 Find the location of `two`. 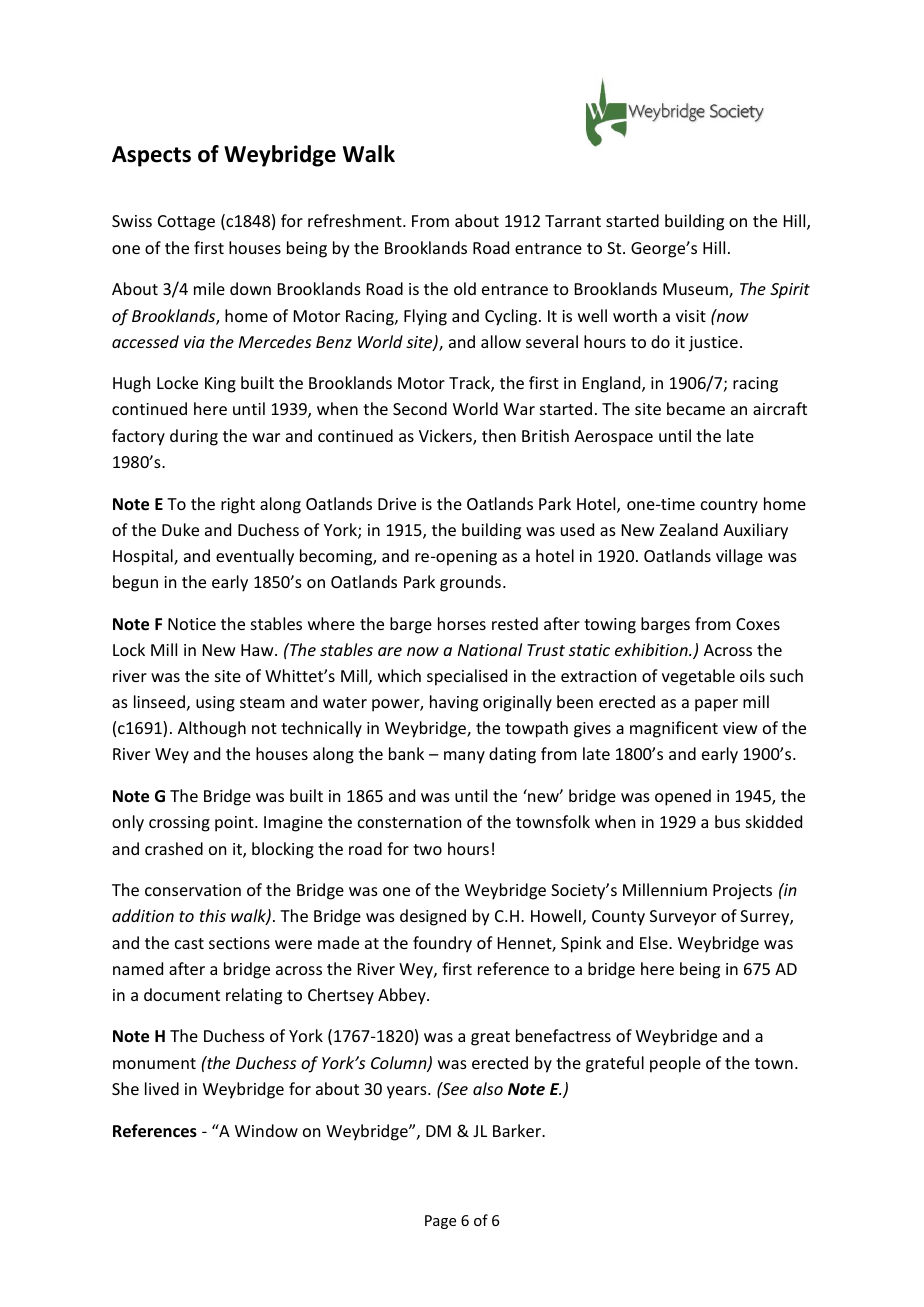

two is located at coordinates (427, 849).
